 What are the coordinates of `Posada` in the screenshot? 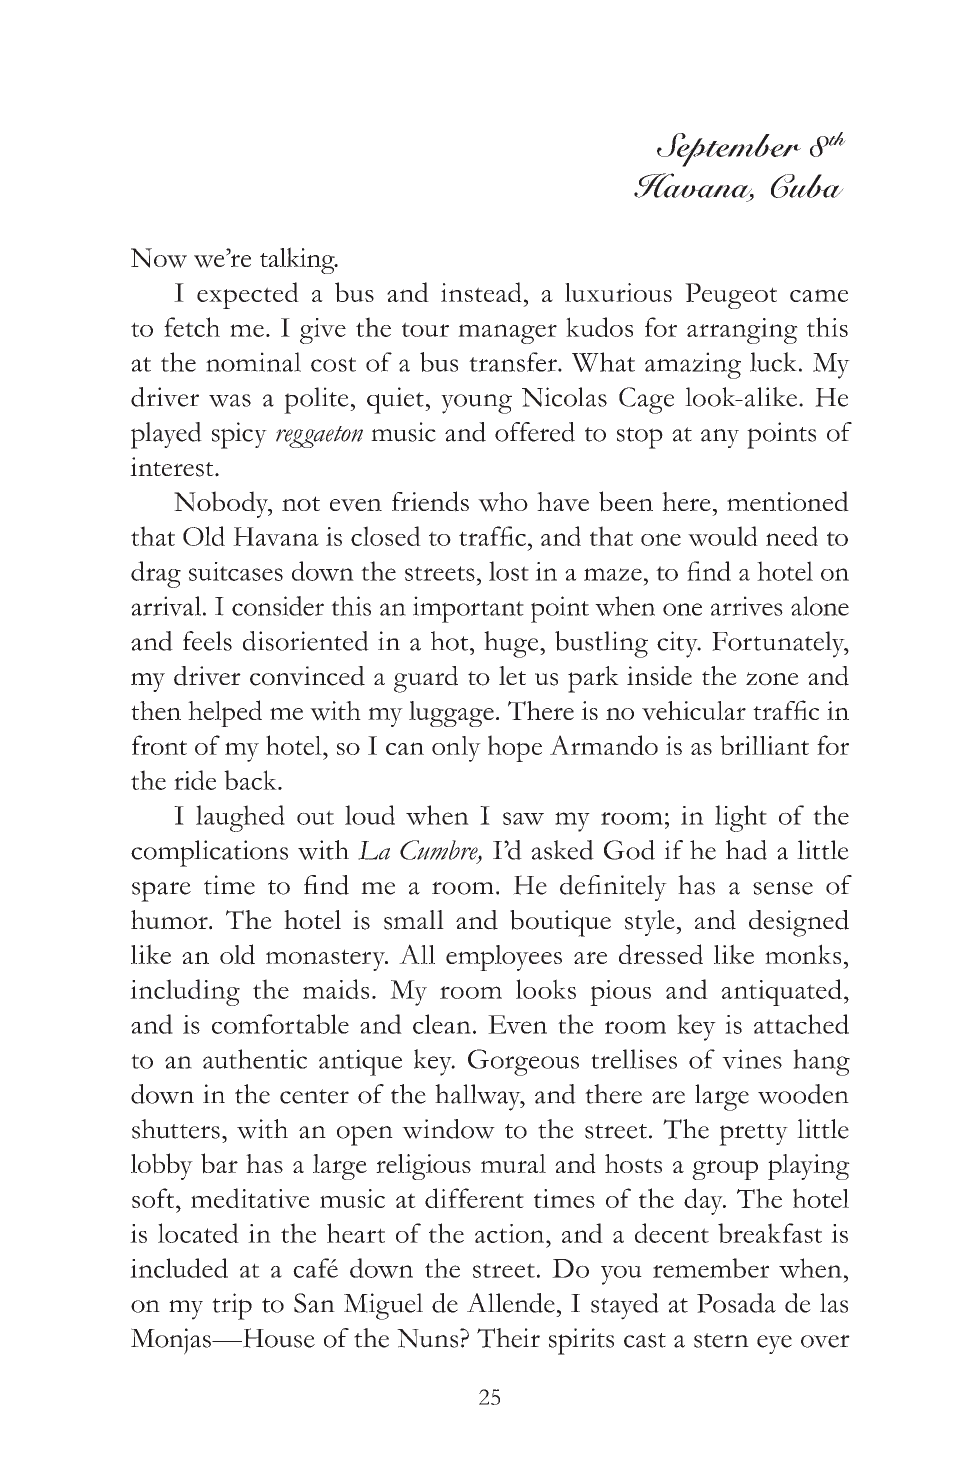 It's located at (736, 1303).
